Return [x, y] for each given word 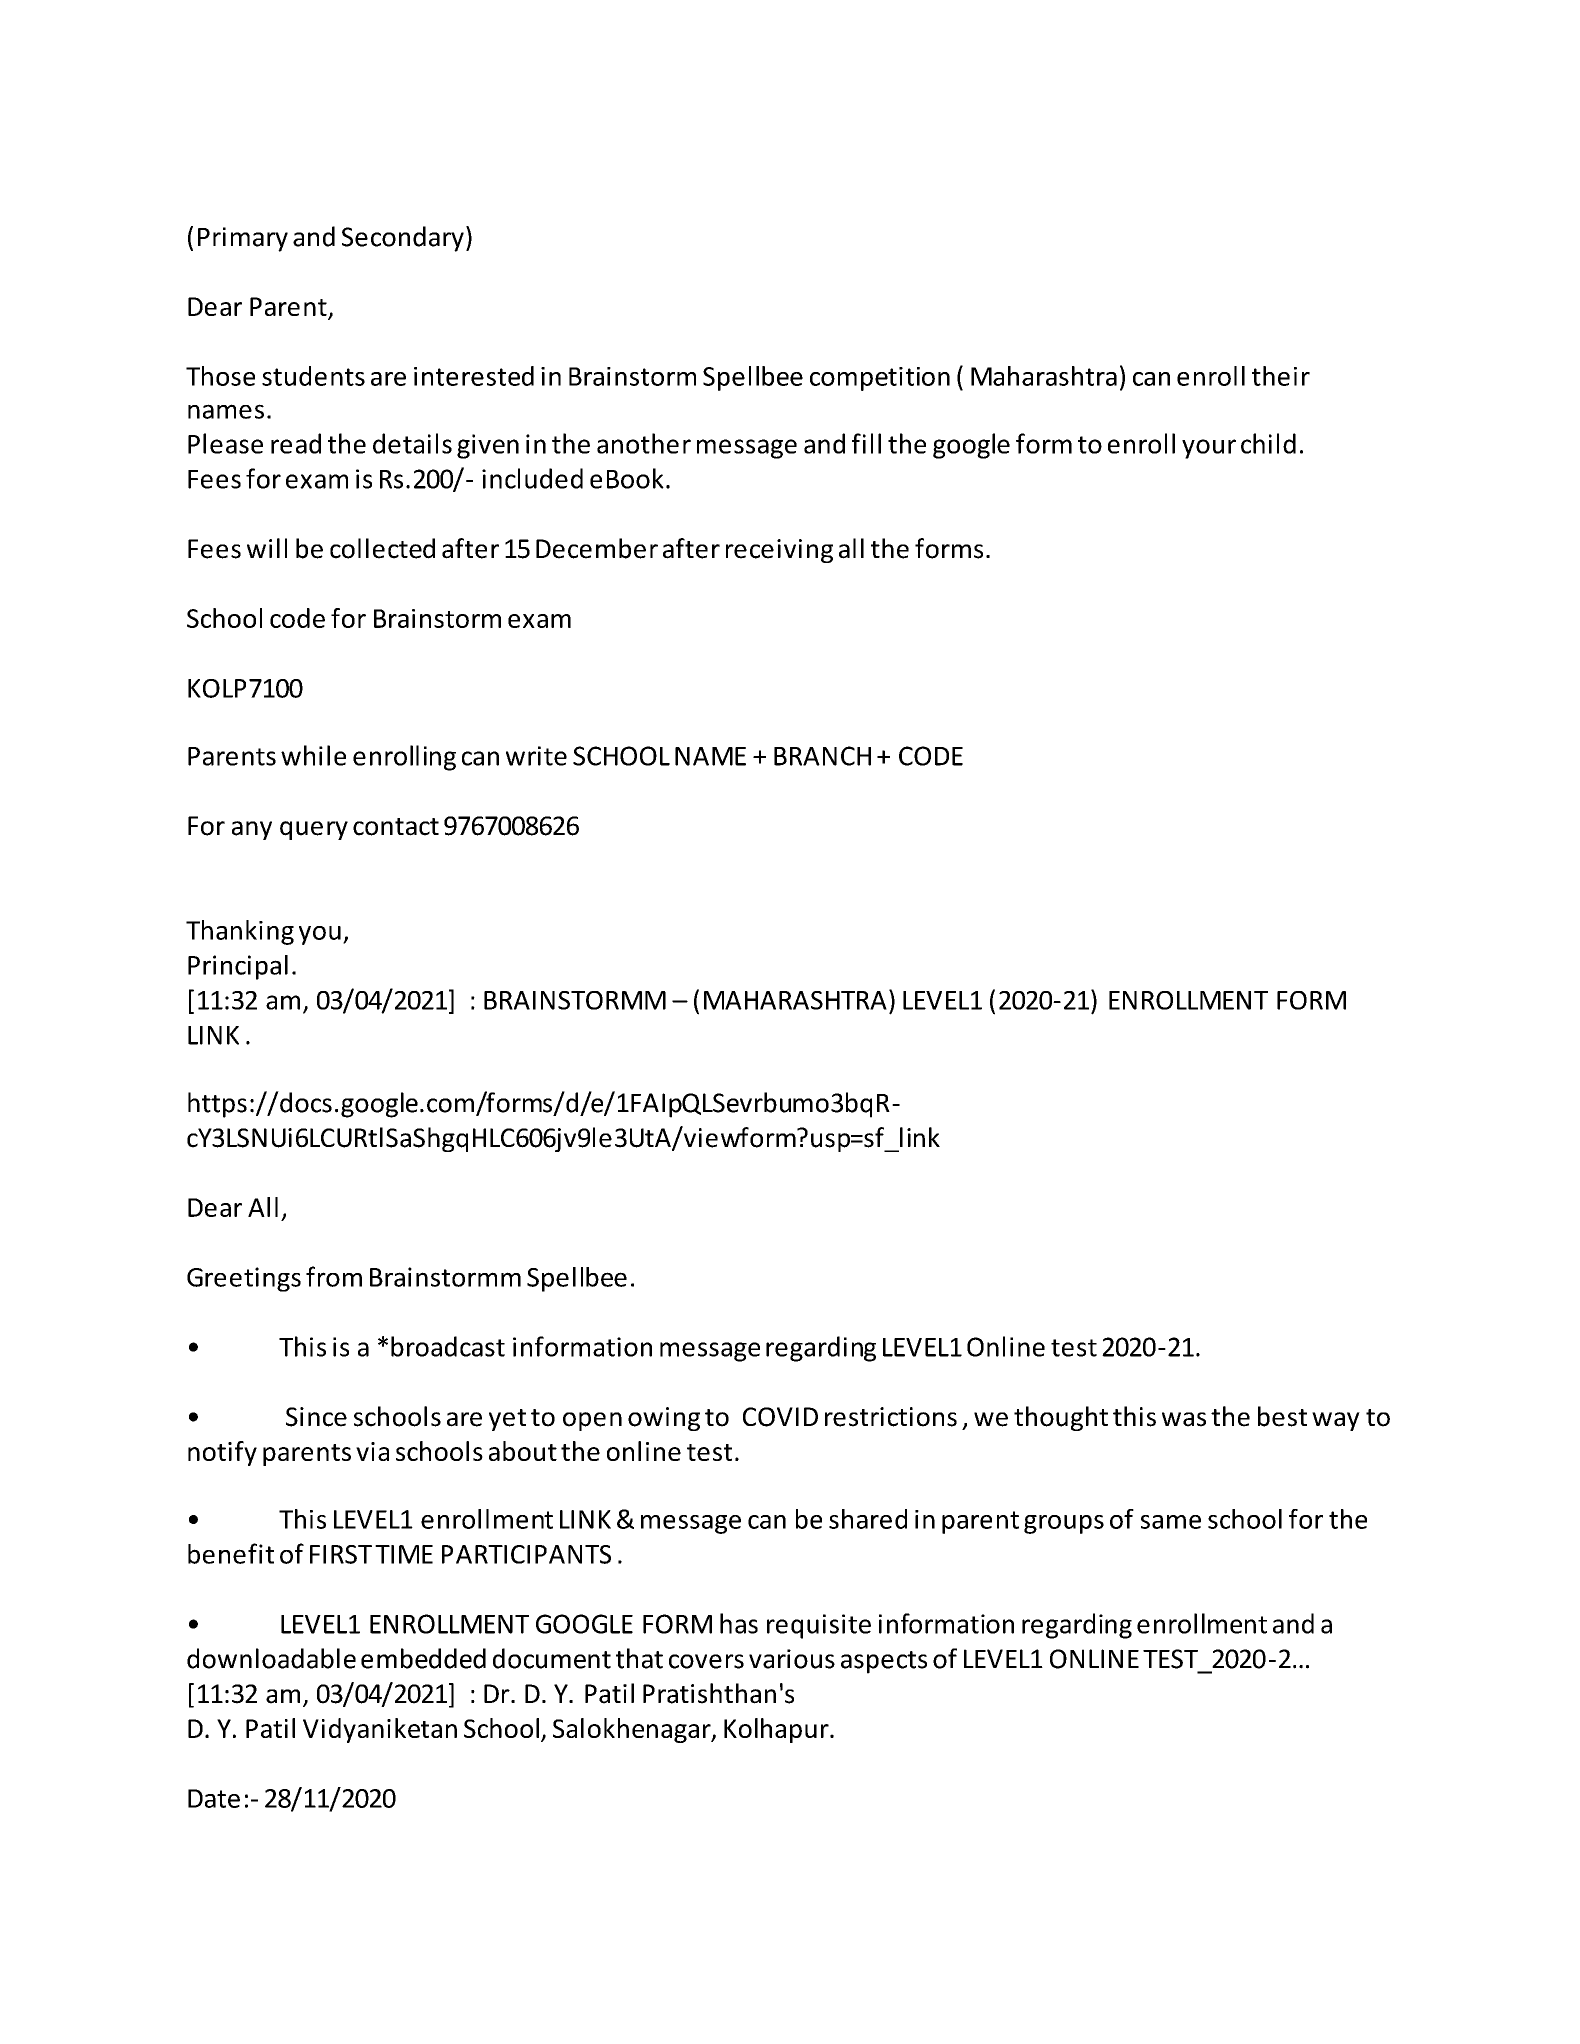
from [334, 1276]
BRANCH [822, 756]
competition [880, 379]
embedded [423, 1658]
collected [382, 548]
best [1282, 1416]
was [1184, 1419]
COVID [780, 1417]
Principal [238, 967]
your [1209, 449]
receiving [779, 551]
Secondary [403, 239]
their [1281, 376]
